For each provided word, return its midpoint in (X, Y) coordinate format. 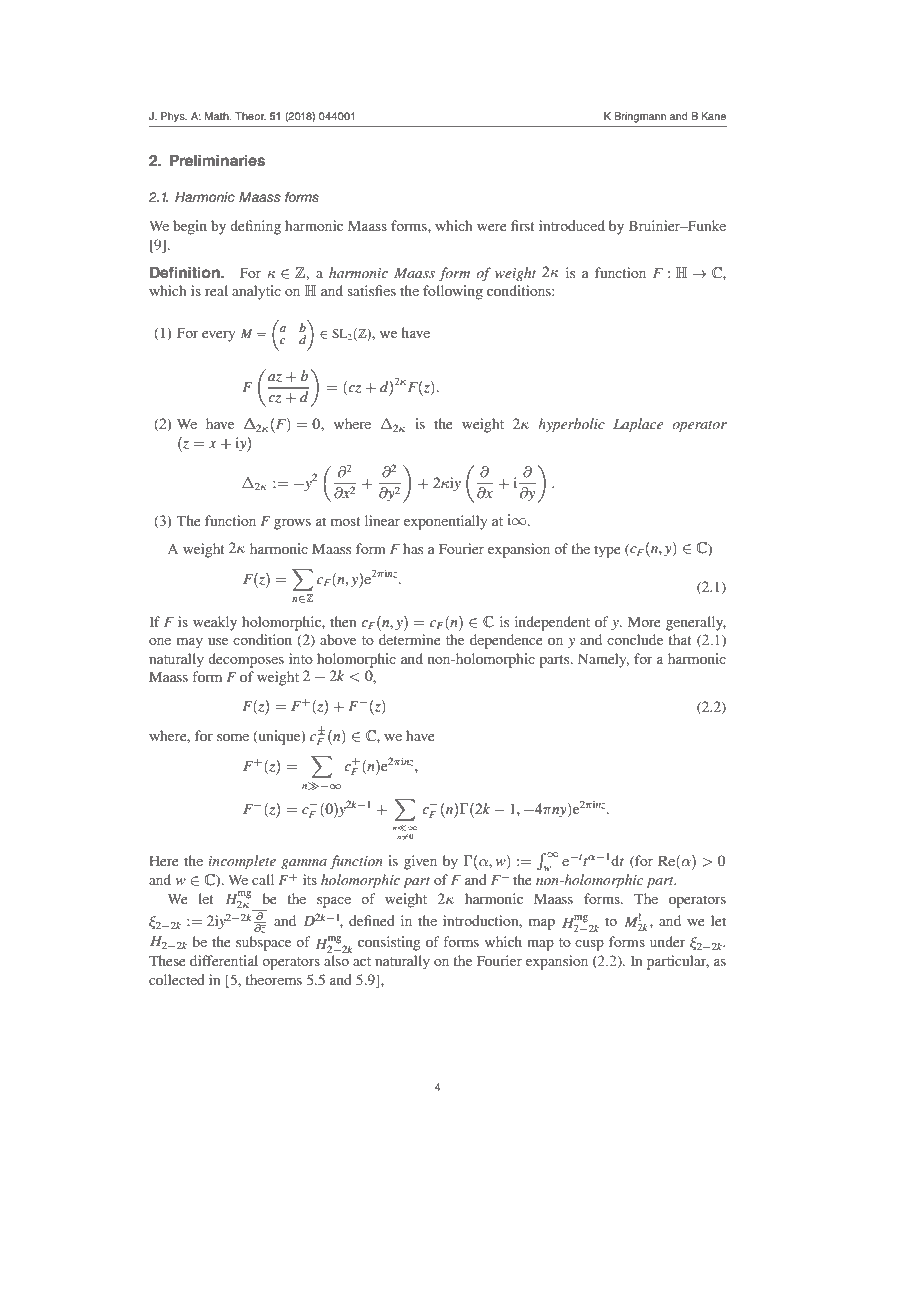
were (491, 227)
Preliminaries (217, 160)
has (413, 548)
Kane (713, 116)
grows (292, 524)
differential (224, 960)
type (607, 551)
